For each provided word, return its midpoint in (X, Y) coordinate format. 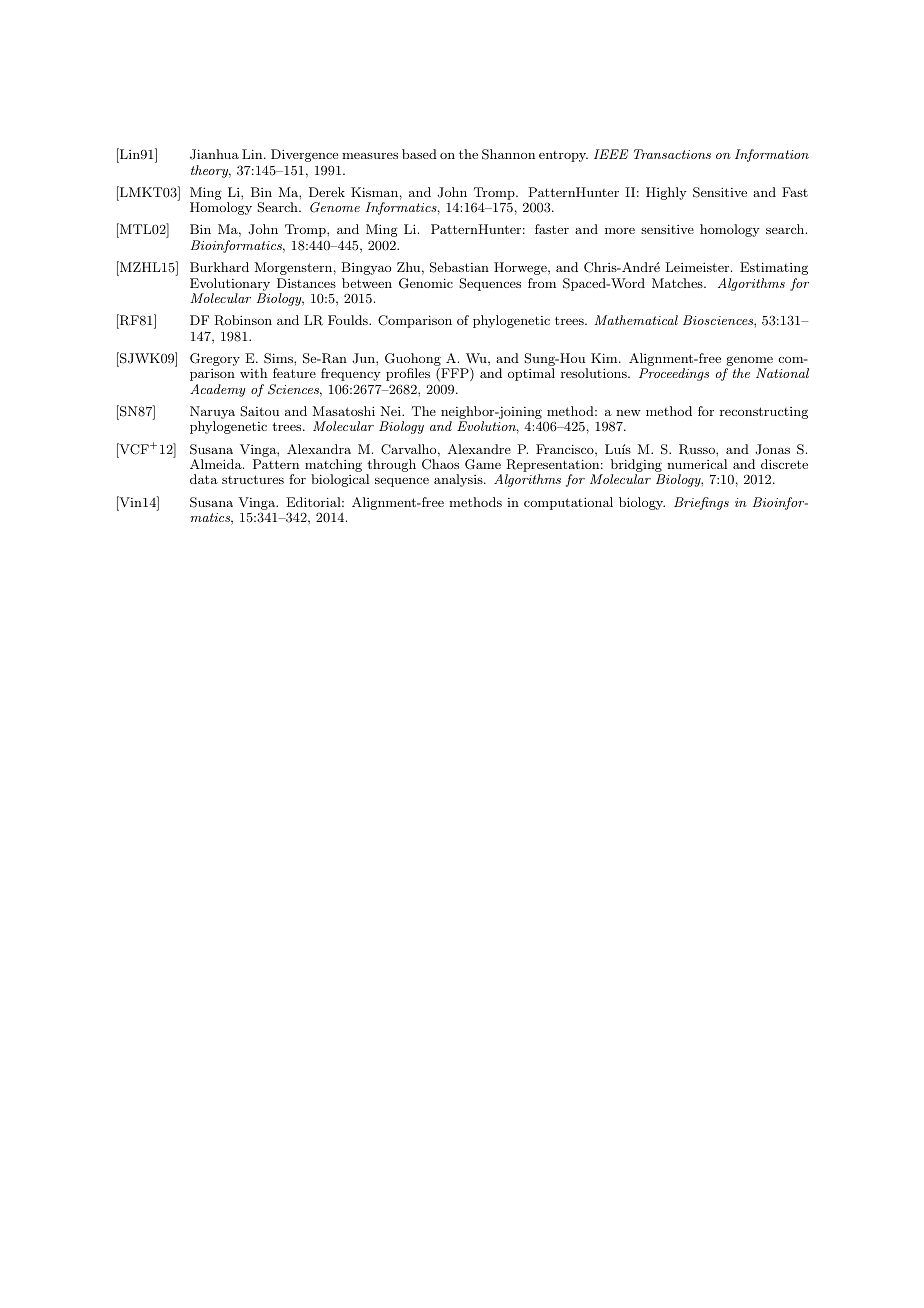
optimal (531, 374)
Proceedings (674, 374)
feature (294, 373)
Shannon (508, 154)
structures (253, 479)
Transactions (672, 154)
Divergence (304, 155)
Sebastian (459, 267)
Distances (306, 283)
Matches (678, 283)
